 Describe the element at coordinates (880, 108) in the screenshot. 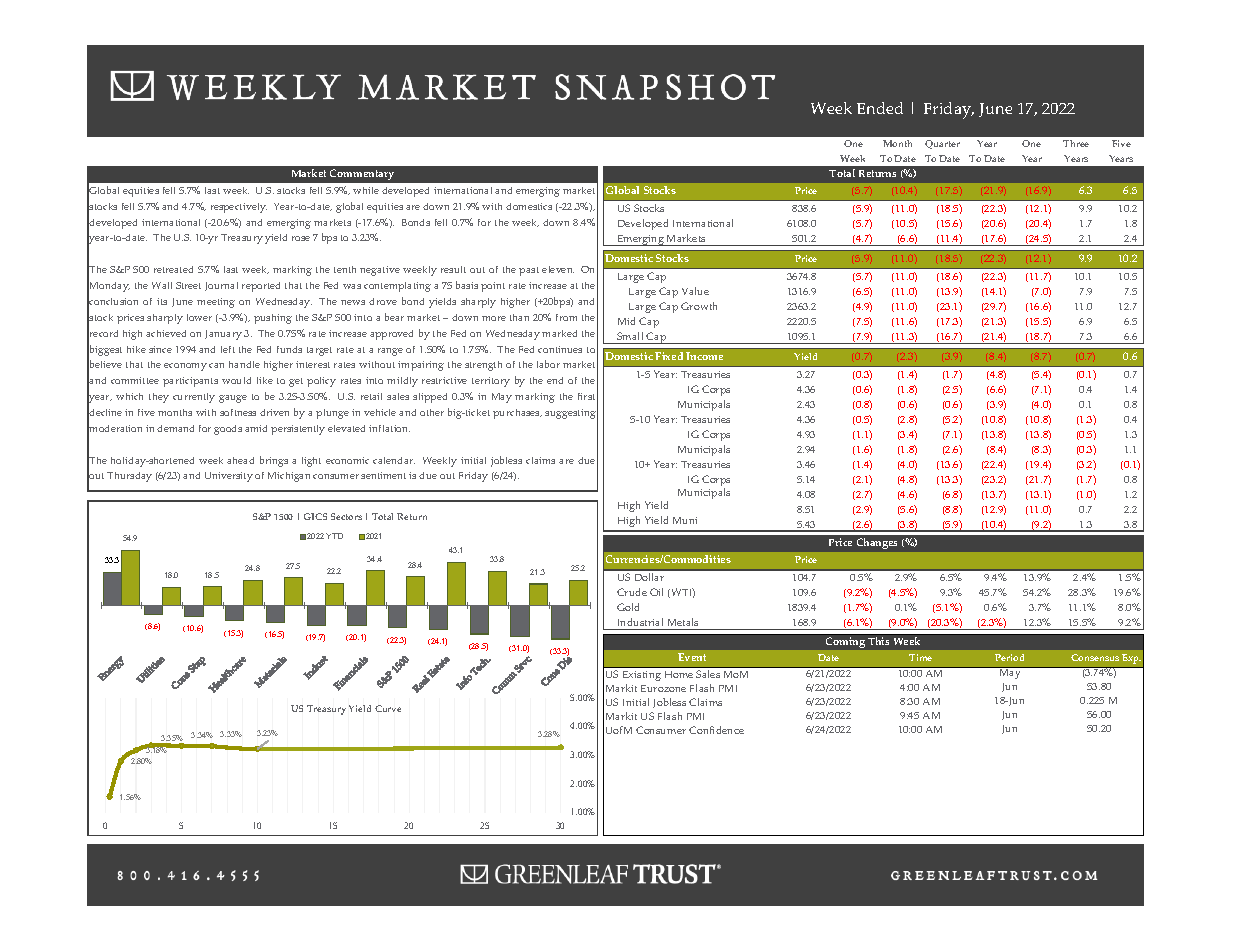

I see `Ended` at that location.
